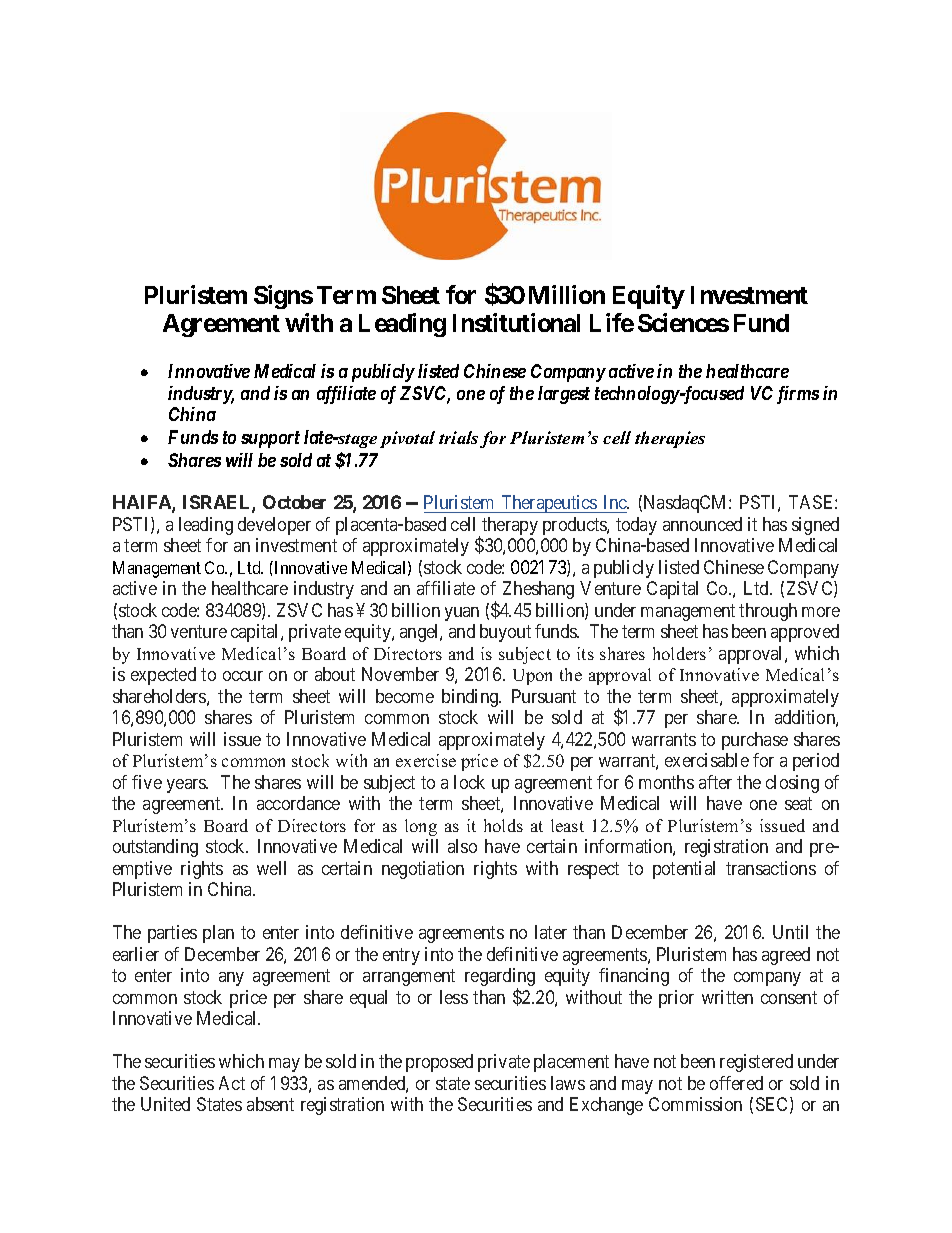 The height and width of the screenshot is (1233, 952). Describe the element at coordinates (271, 868) in the screenshot. I see `well` at that location.
